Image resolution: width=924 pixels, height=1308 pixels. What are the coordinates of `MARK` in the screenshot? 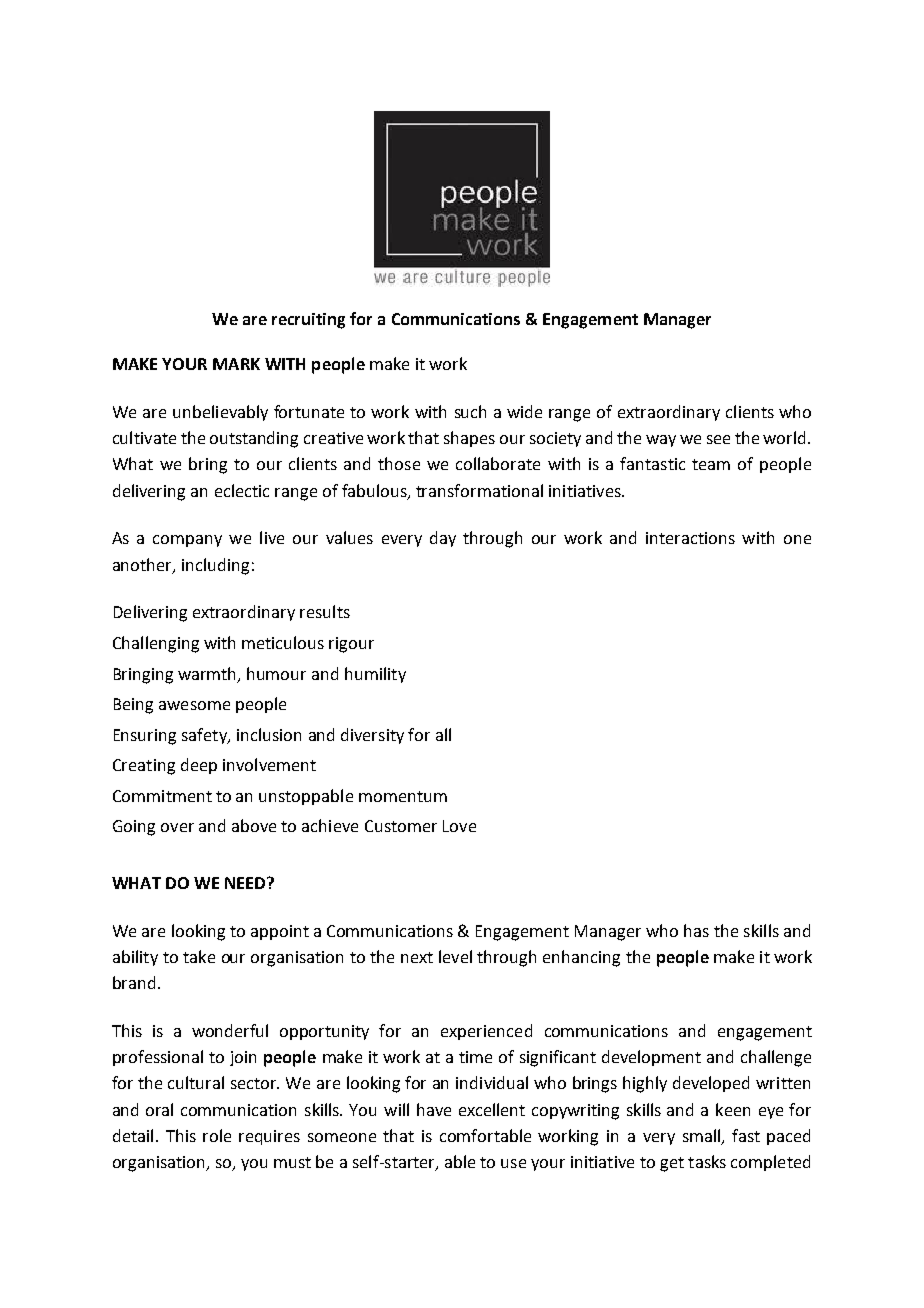 It's located at (236, 364).
